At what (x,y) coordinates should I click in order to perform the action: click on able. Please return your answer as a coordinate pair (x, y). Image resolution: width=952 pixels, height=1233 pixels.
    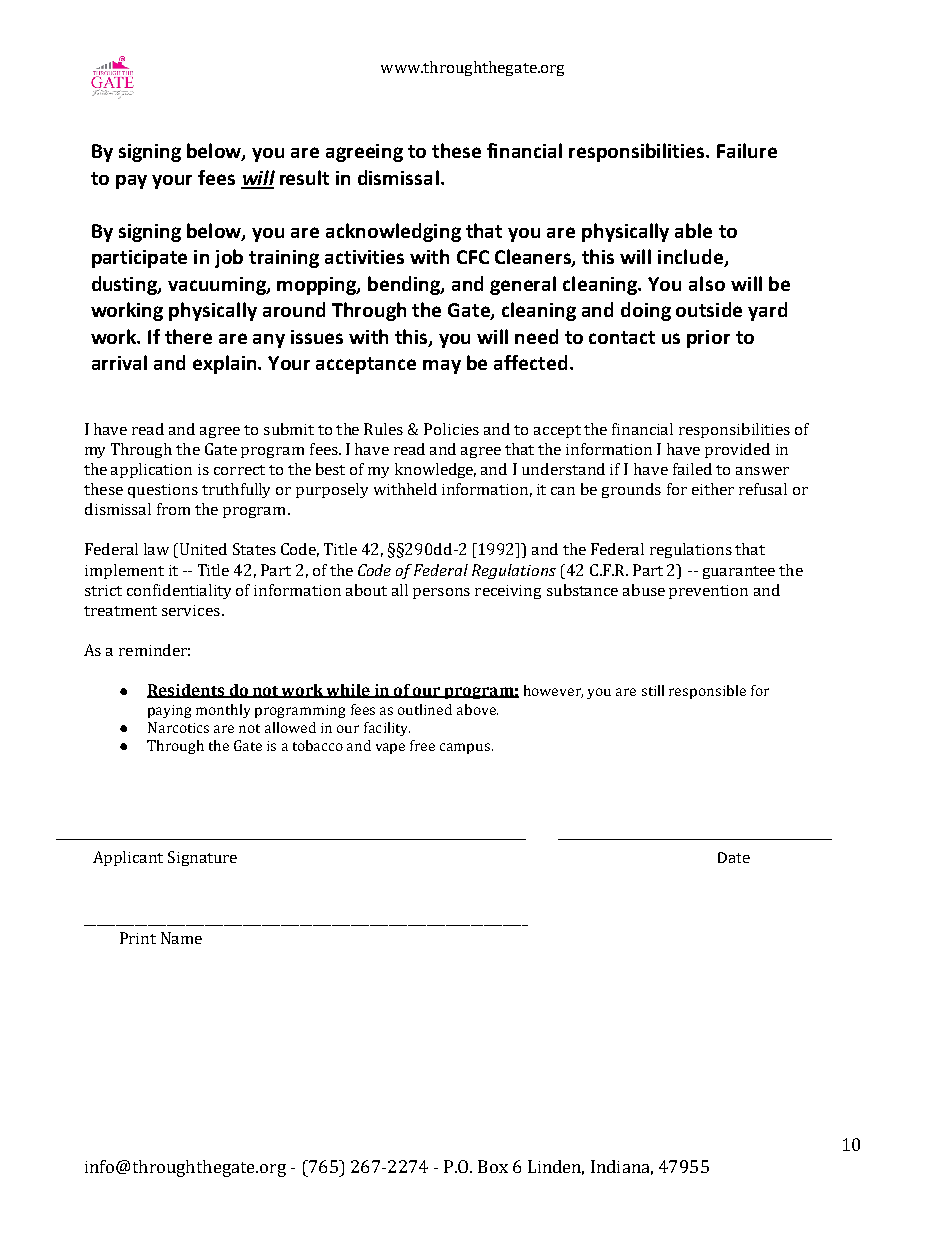
    Looking at the image, I should click on (693, 230).
